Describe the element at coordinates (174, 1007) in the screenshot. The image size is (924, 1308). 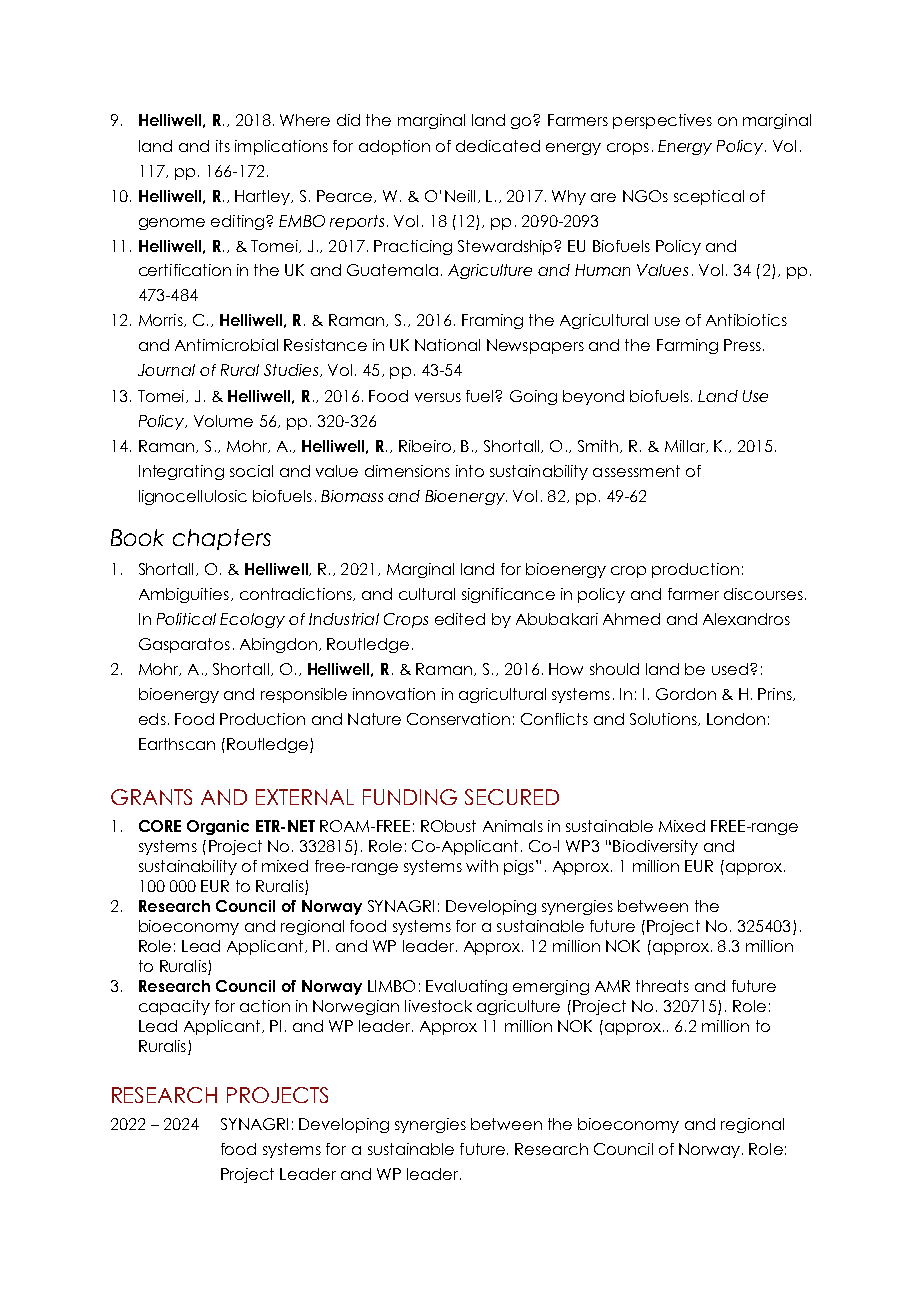
I see `capacity` at that location.
